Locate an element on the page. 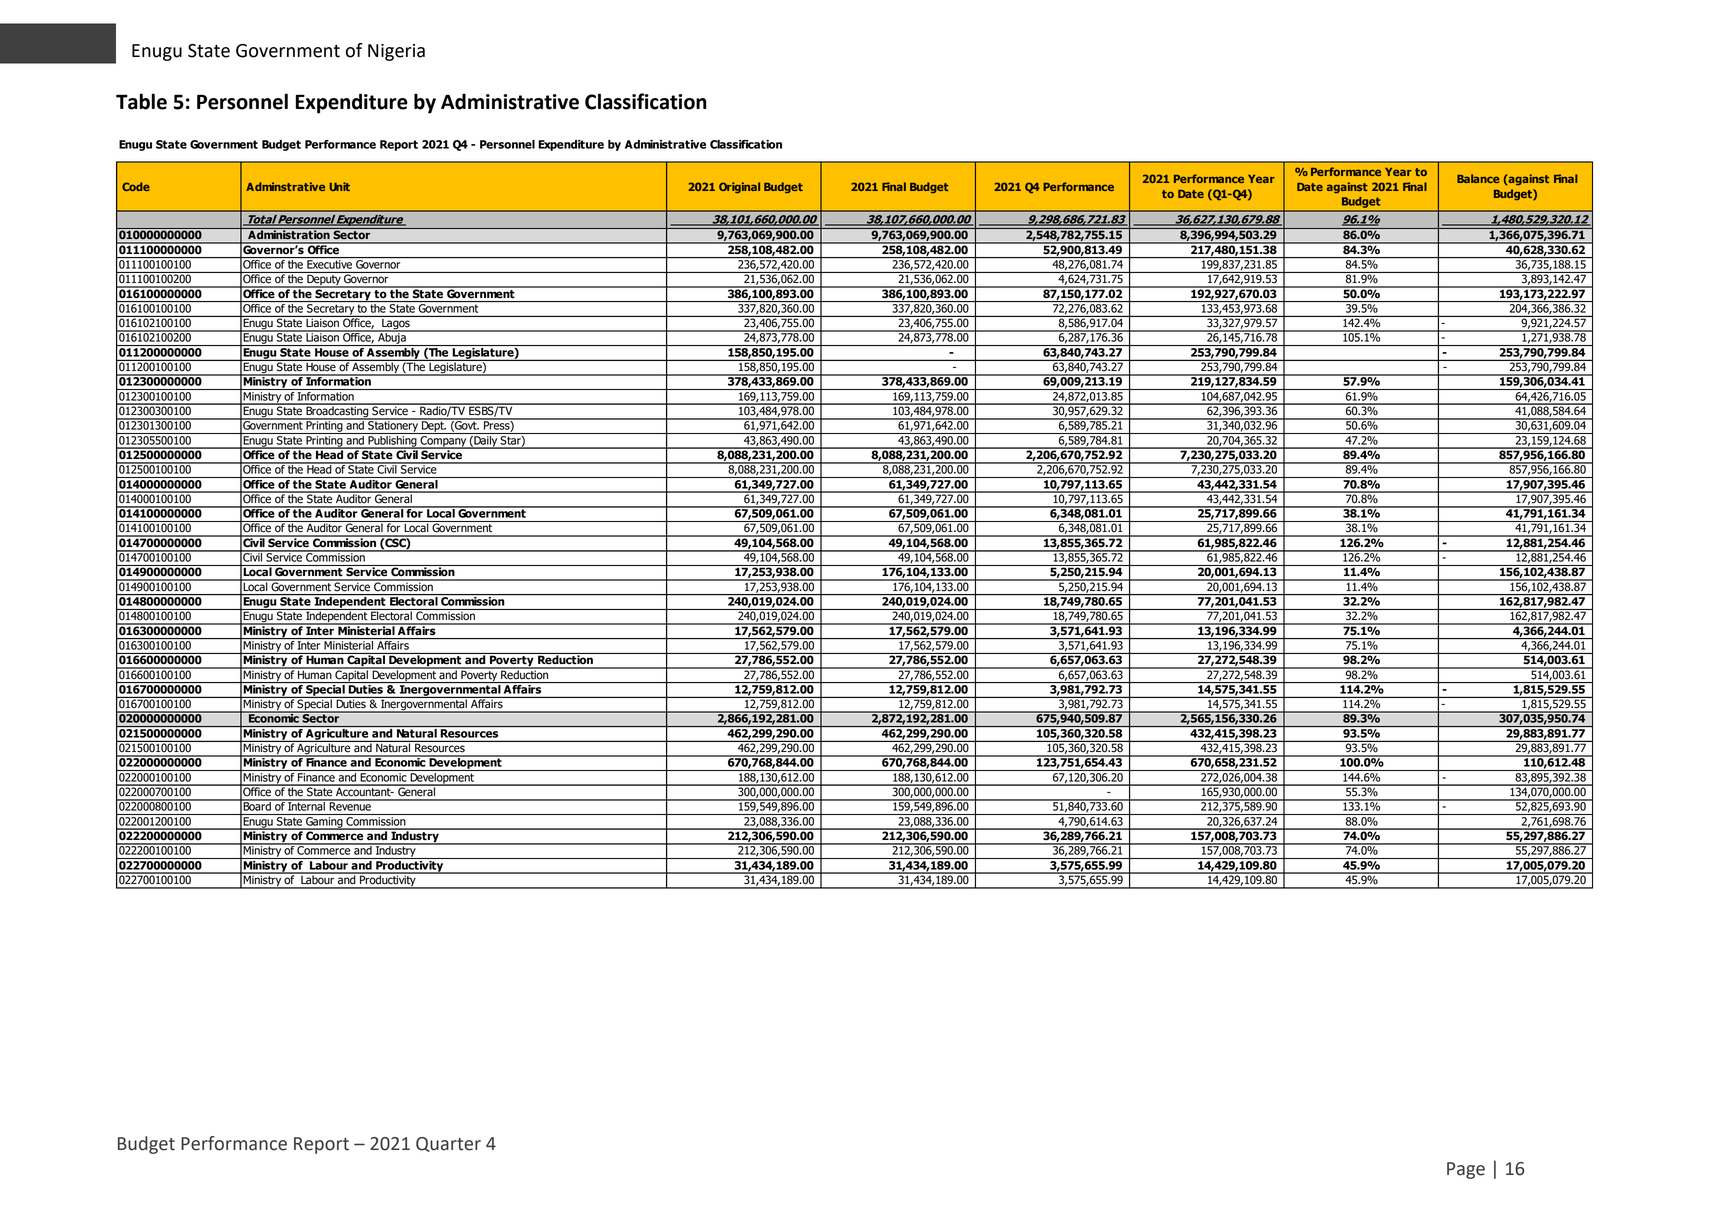 This image has width=1727, height=1221. Page is located at coordinates (1466, 1170).
